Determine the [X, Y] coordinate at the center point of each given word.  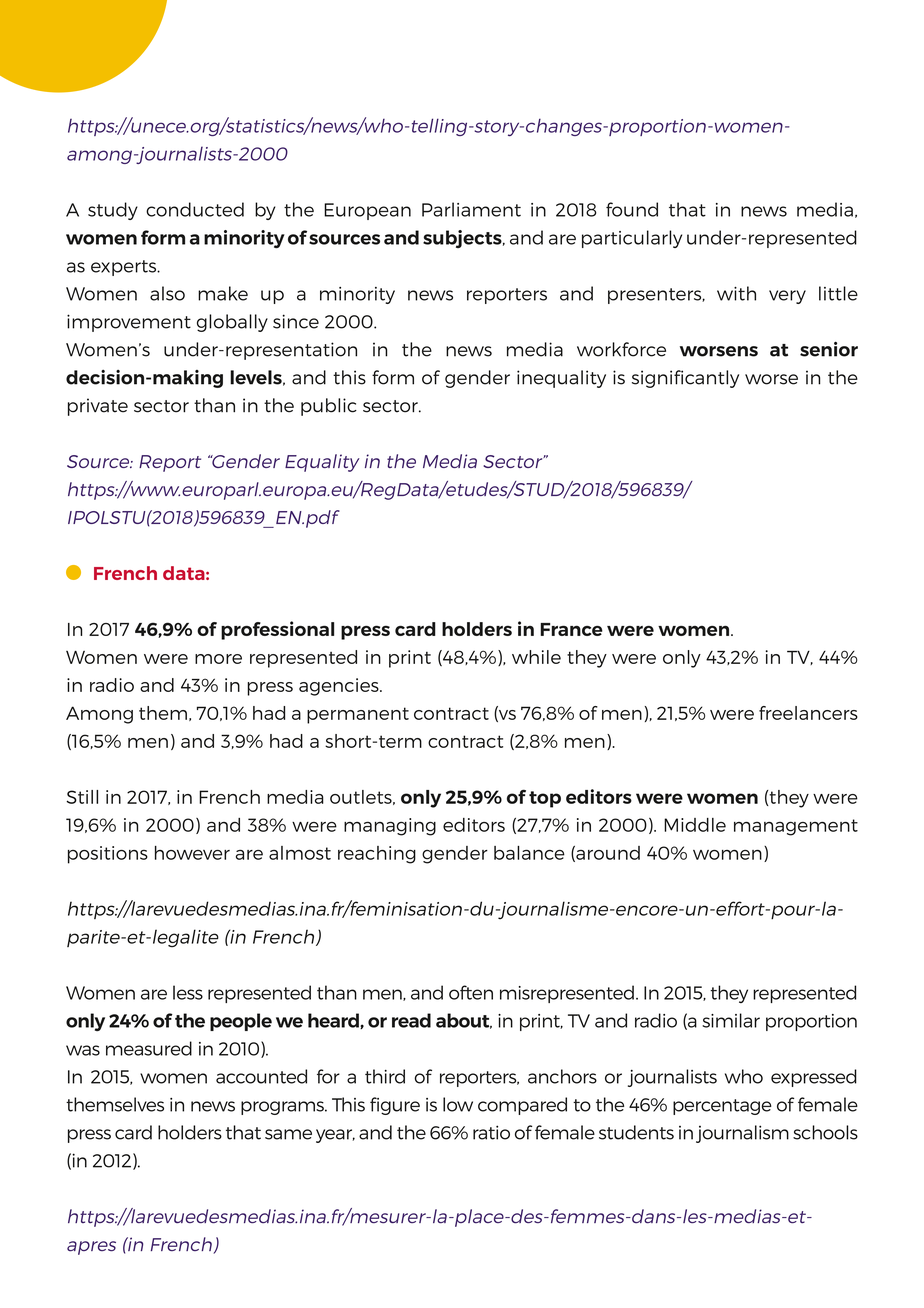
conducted [195, 209]
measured [149, 1048]
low [458, 1104]
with [736, 293]
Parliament [471, 209]
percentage [722, 1107]
